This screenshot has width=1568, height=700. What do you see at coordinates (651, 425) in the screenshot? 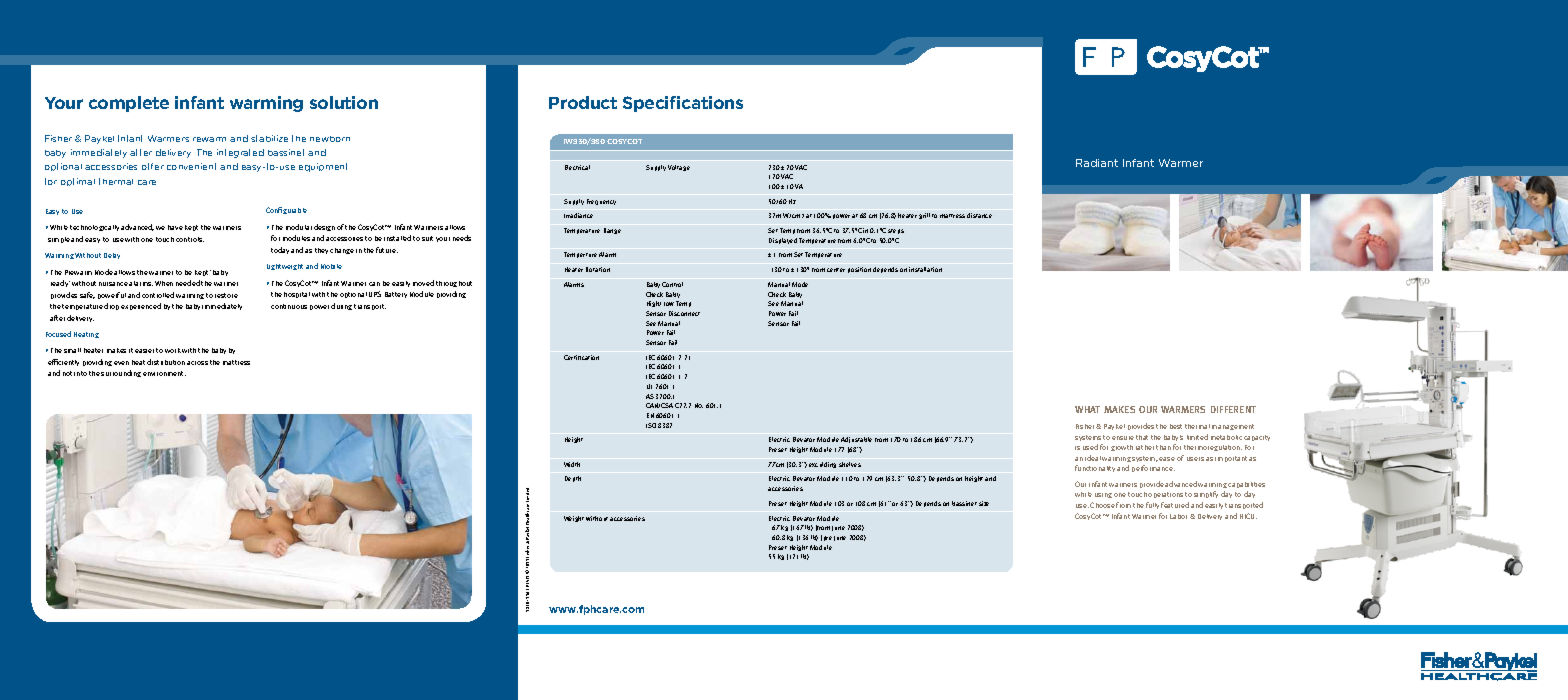
I see `ISO` at bounding box center [651, 425].
